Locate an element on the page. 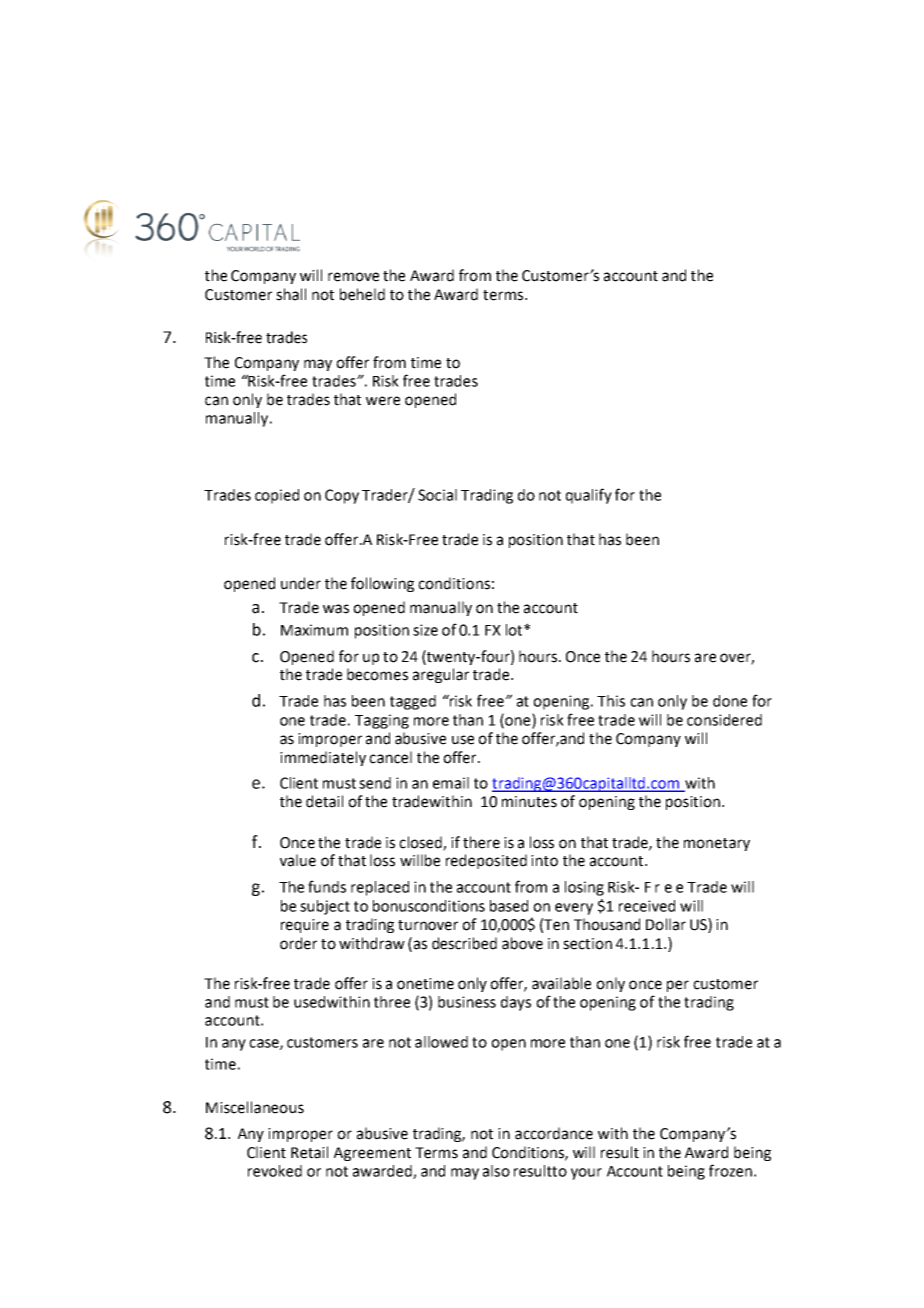 This page has width=924, height=1308. email is located at coordinates (451, 783).
